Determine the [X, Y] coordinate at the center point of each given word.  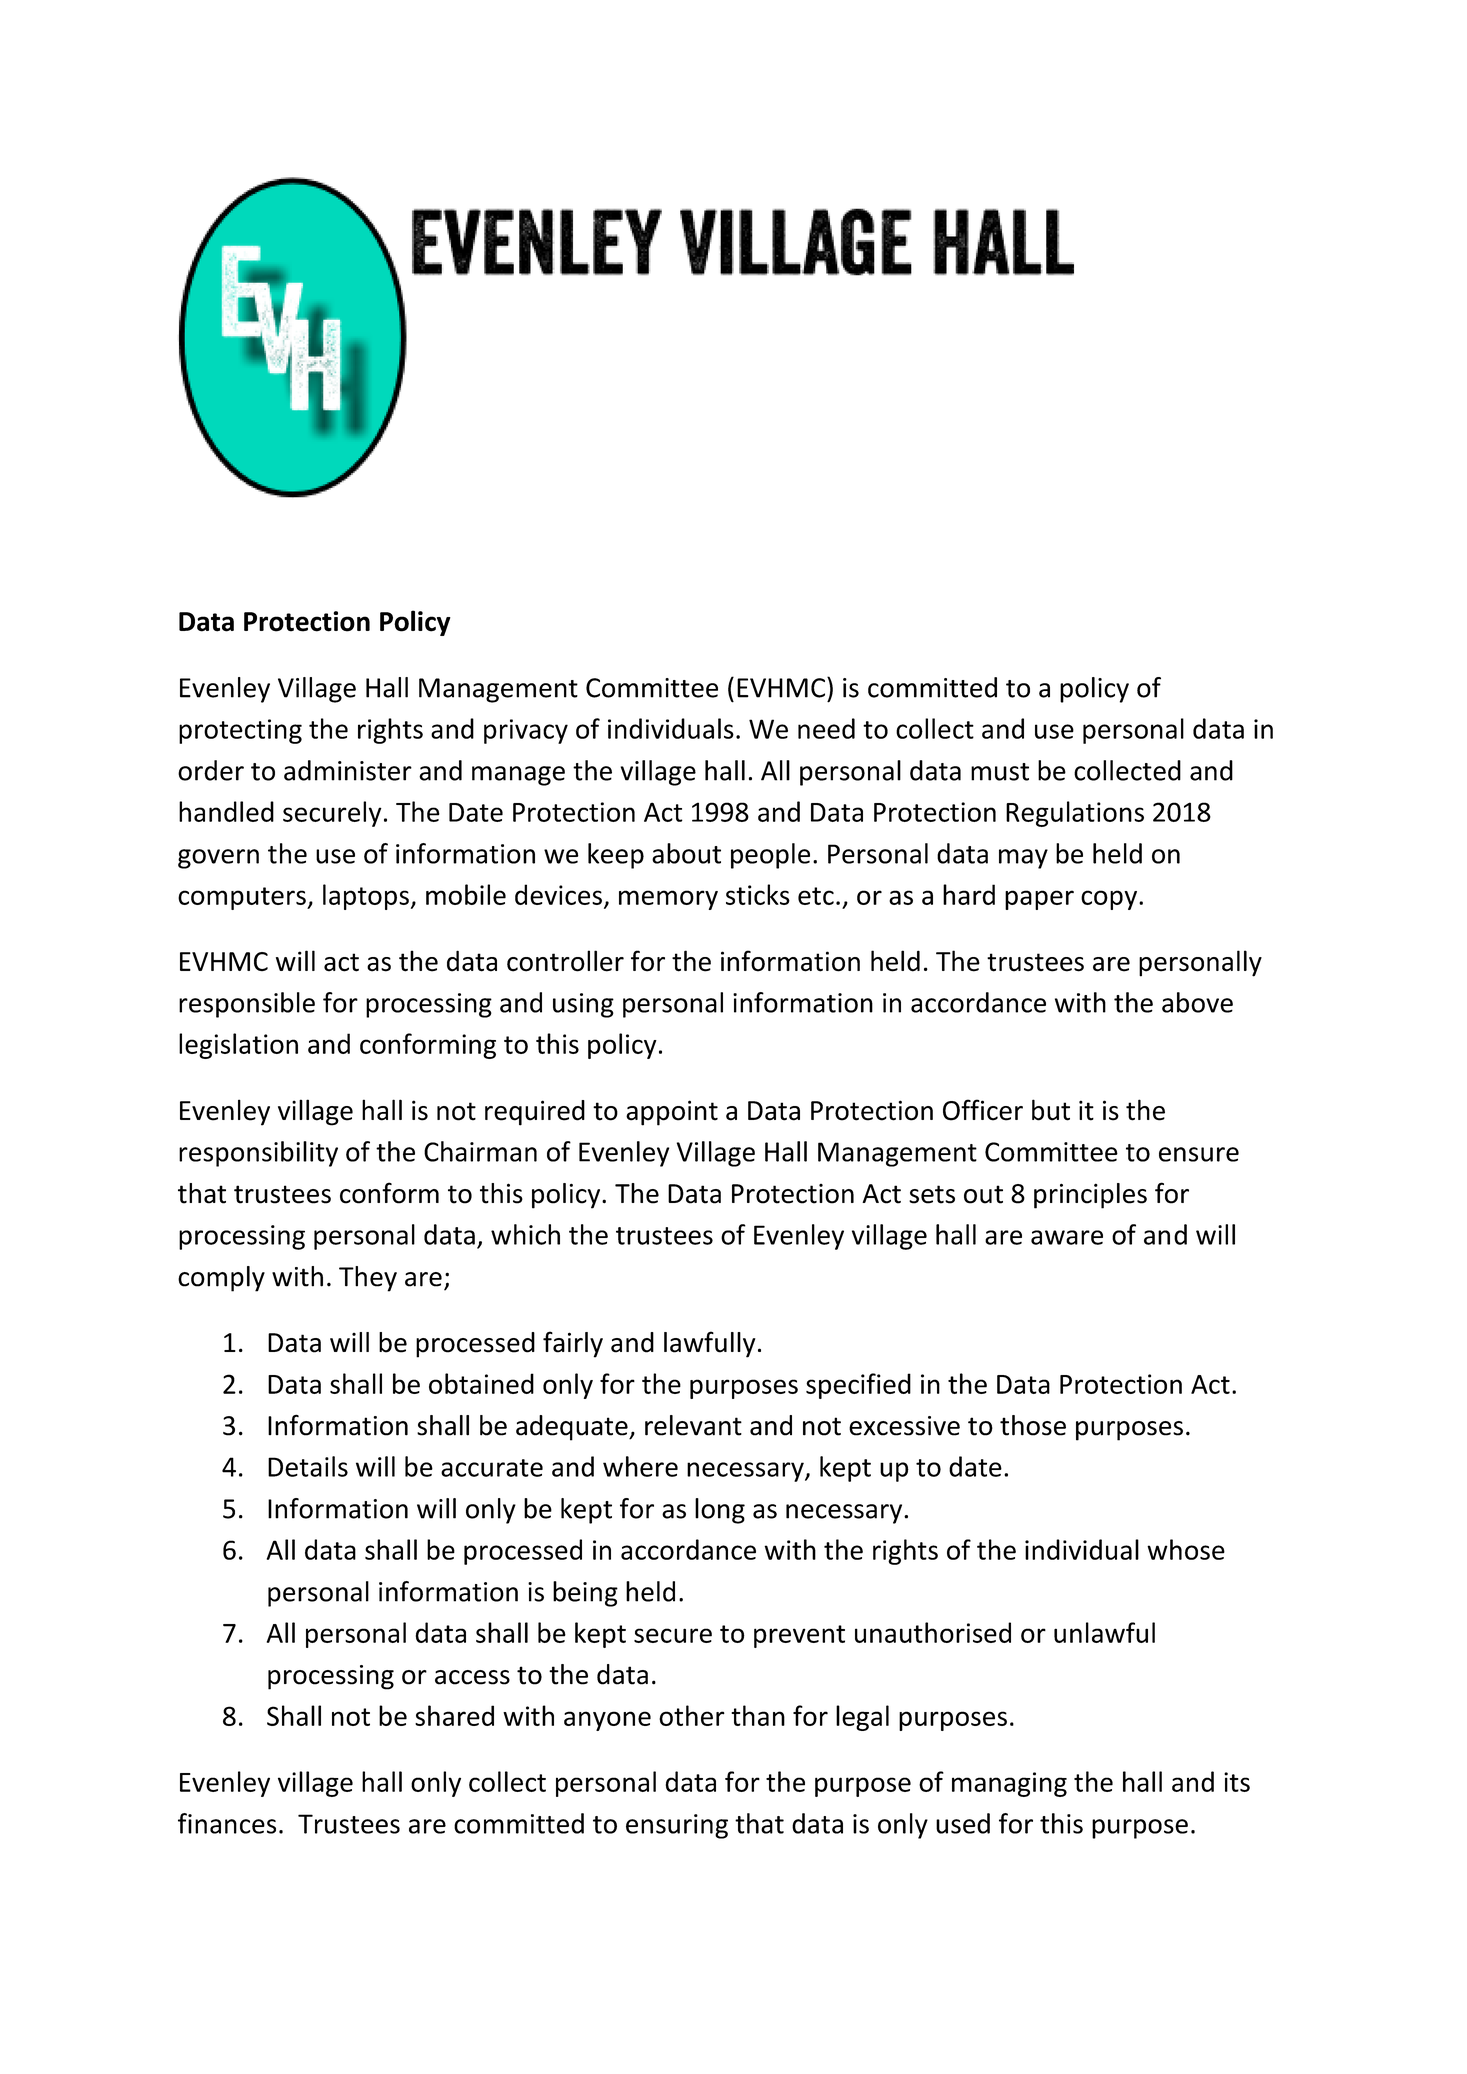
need [826, 728]
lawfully [710, 1344]
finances [227, 1823]
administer [348, 770]
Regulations [1075, 814]
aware [1067, 1237]
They [368, 1279]
